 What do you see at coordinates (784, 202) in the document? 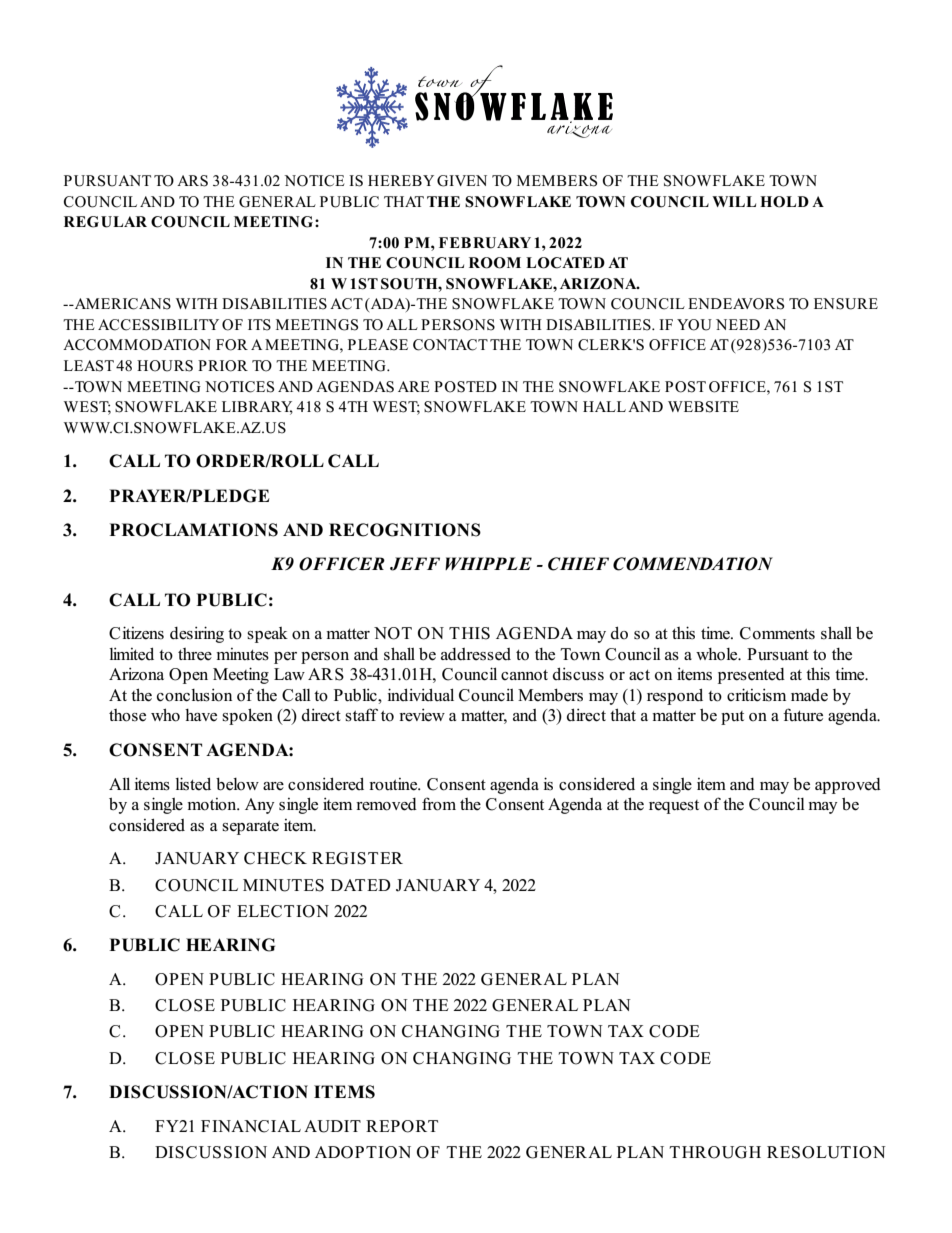
I see `HOLD` at bounding box center [784, 202].
